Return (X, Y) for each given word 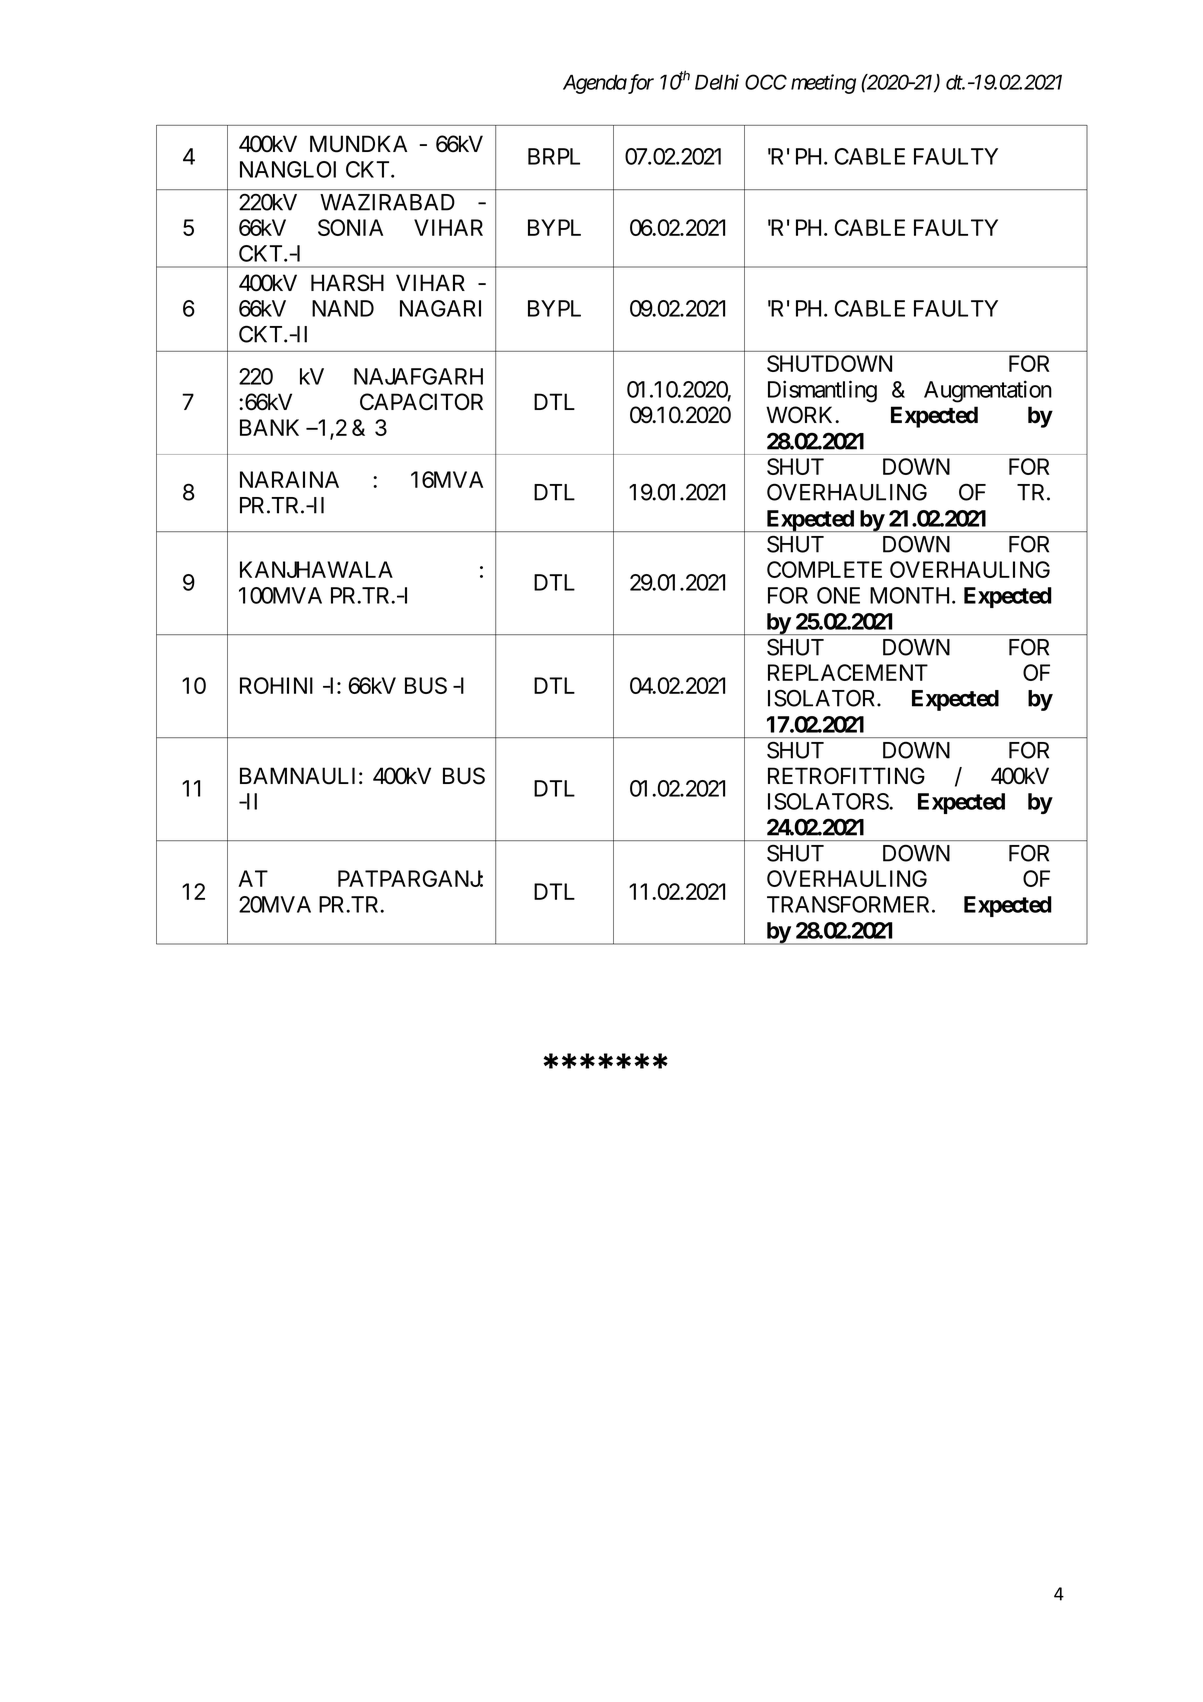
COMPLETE (824, 569)
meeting (823, 84)
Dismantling (822, 391)
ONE (838, 595)
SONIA (350, 227)
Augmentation (988, 391)
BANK (269, 427)
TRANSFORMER (850, 904)
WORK (801, 415)
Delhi (717, 82)
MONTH (911, 595)
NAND (343, 308)
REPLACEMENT (848, 672)
